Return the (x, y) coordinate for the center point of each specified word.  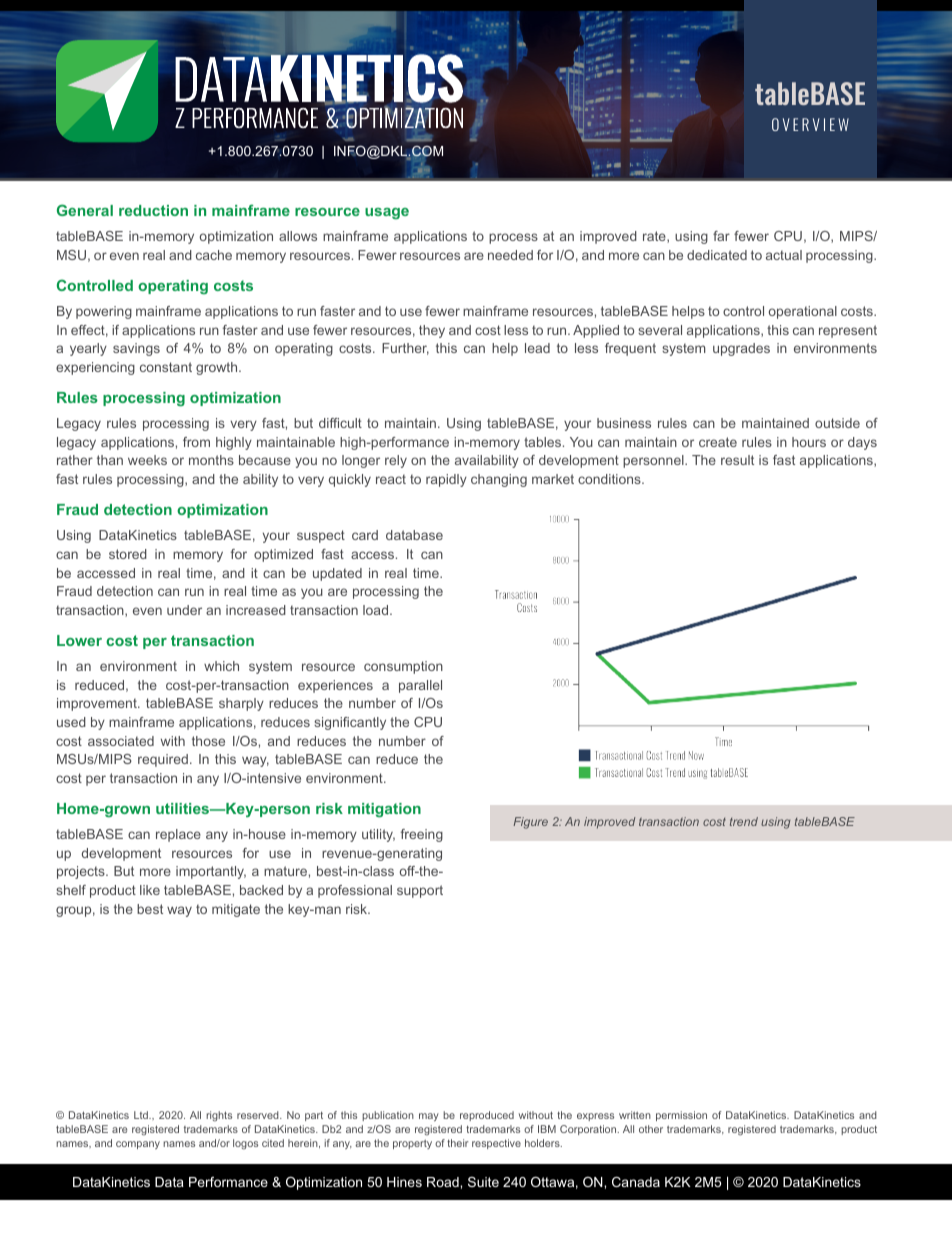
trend (744, 821)
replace (178, 835)
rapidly (446, 480)
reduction (153, 210)
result (737, 460)
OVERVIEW (810, 124)
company (138, 1145)
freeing (422, 835)
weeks (147, 460)
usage (387, 213)
